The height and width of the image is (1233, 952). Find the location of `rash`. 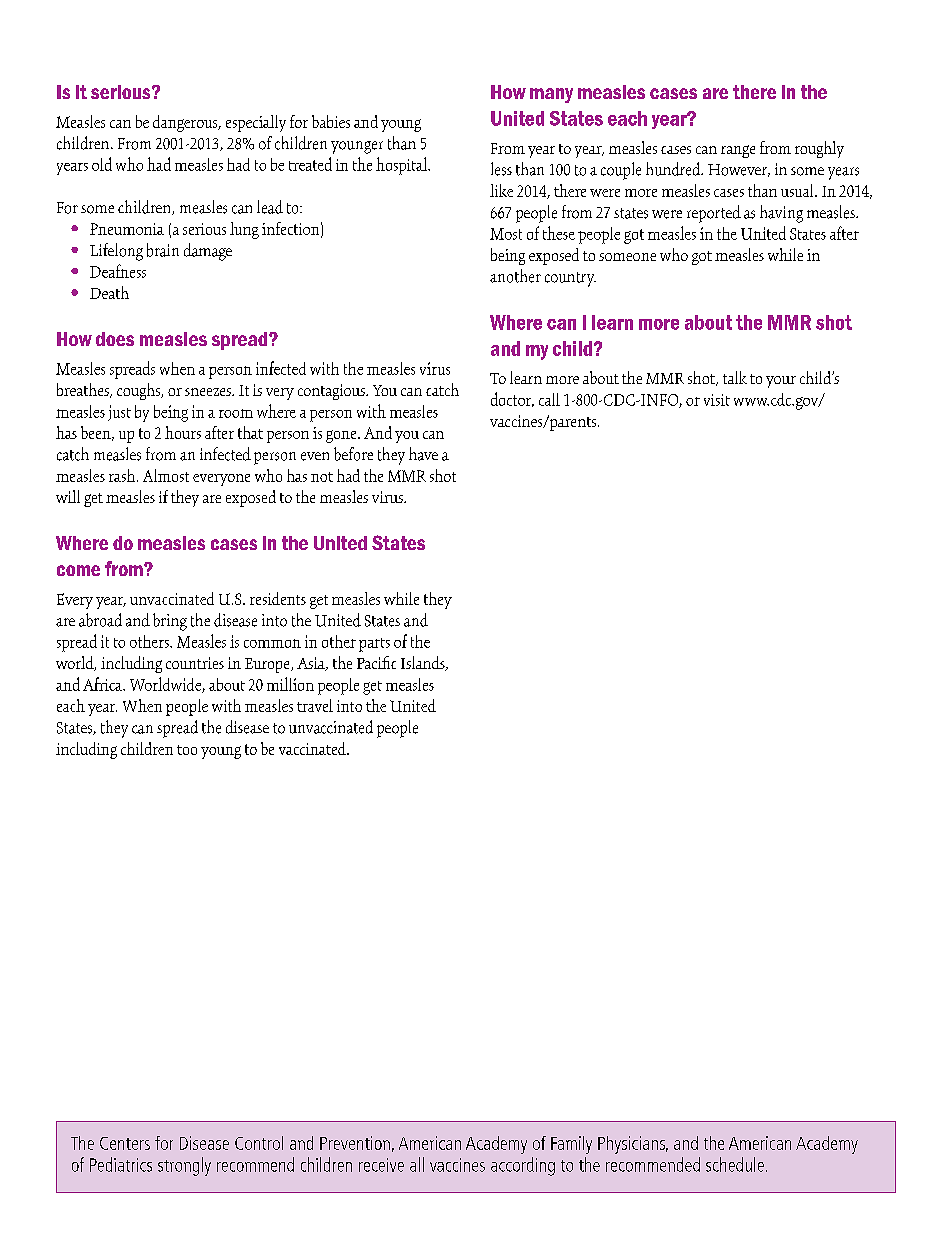

rash is located at coordinates (123, 475).
